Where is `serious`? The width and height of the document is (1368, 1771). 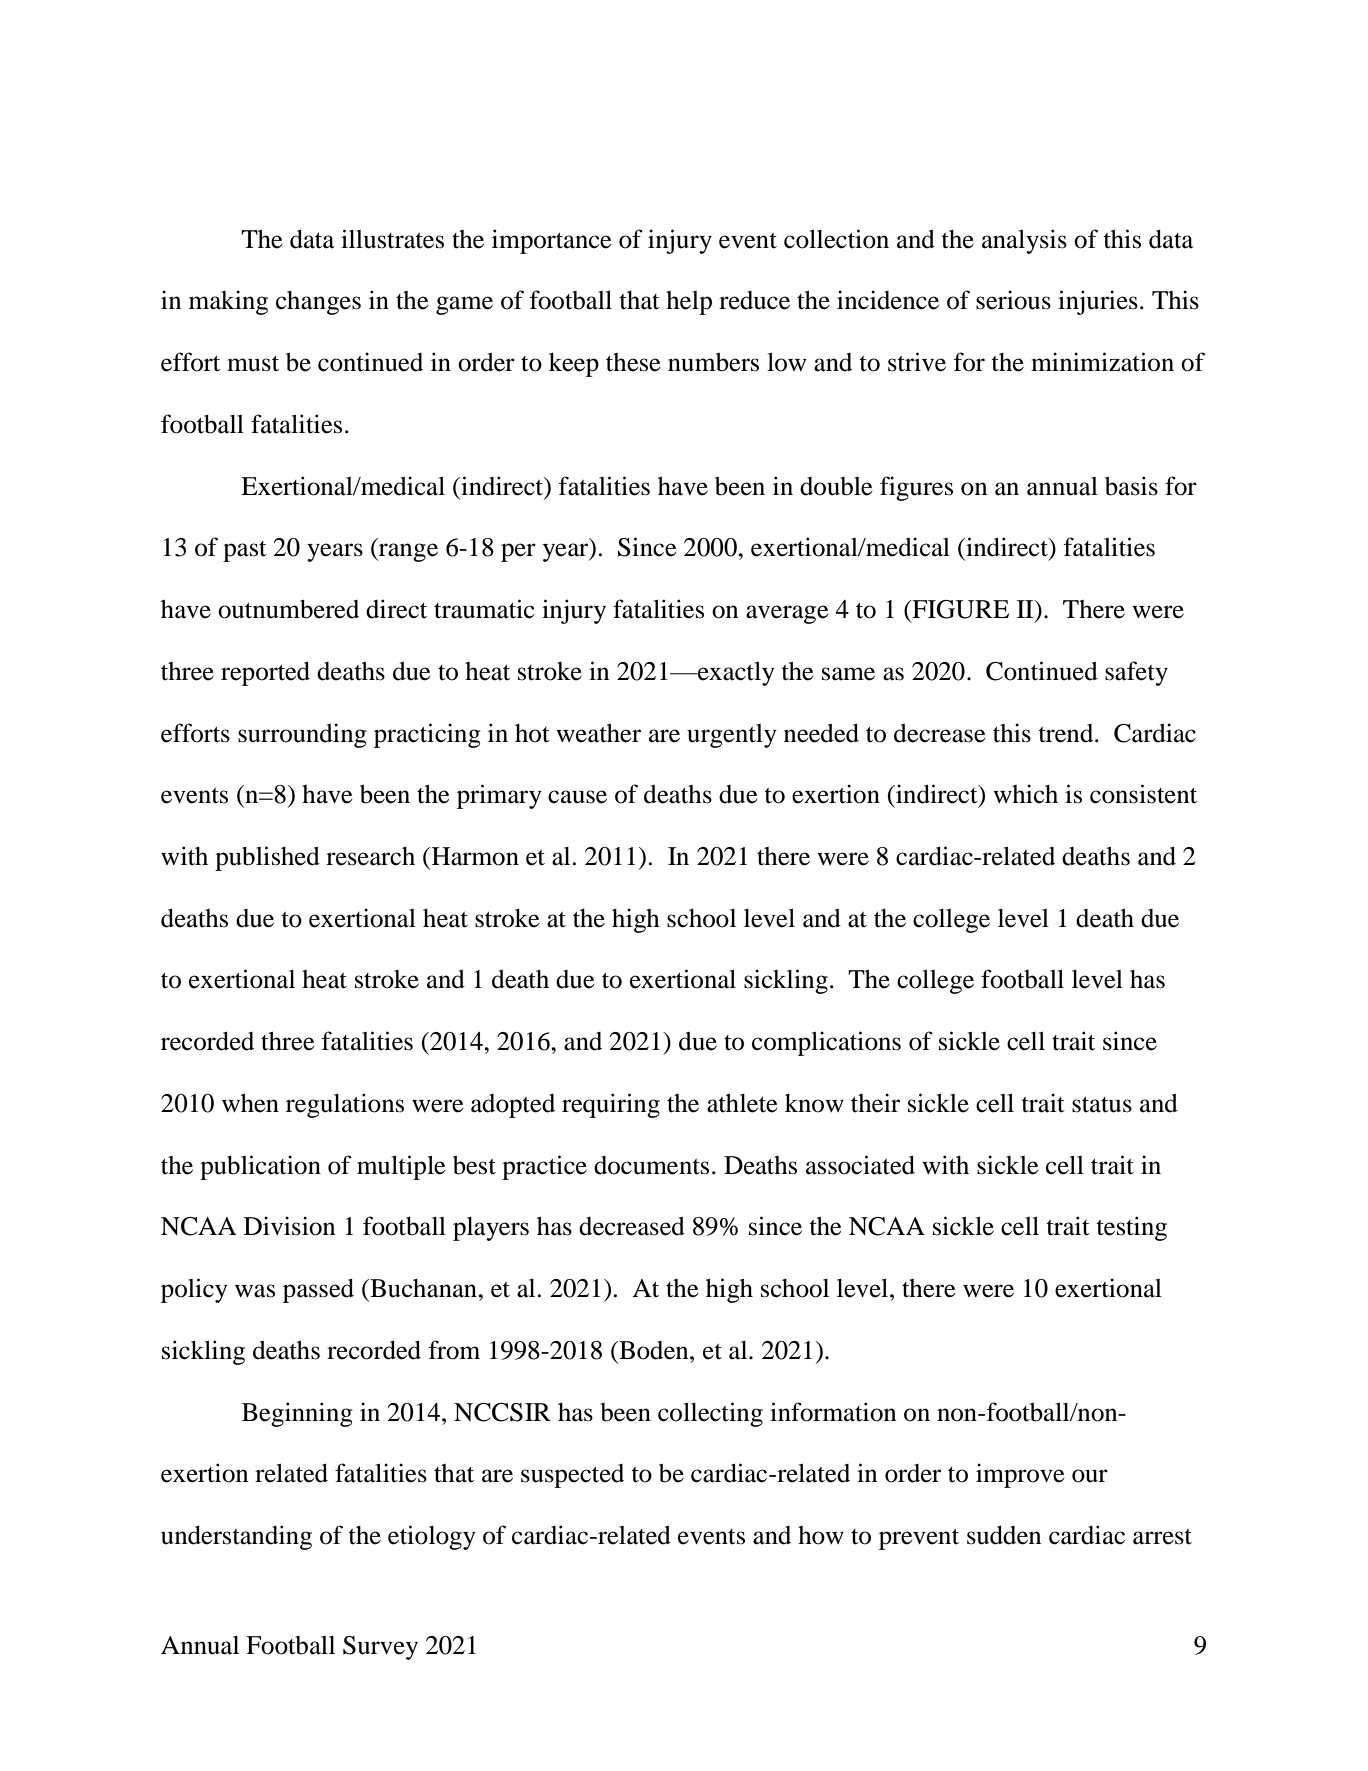
serious is located at coordinates (1013, 300).
